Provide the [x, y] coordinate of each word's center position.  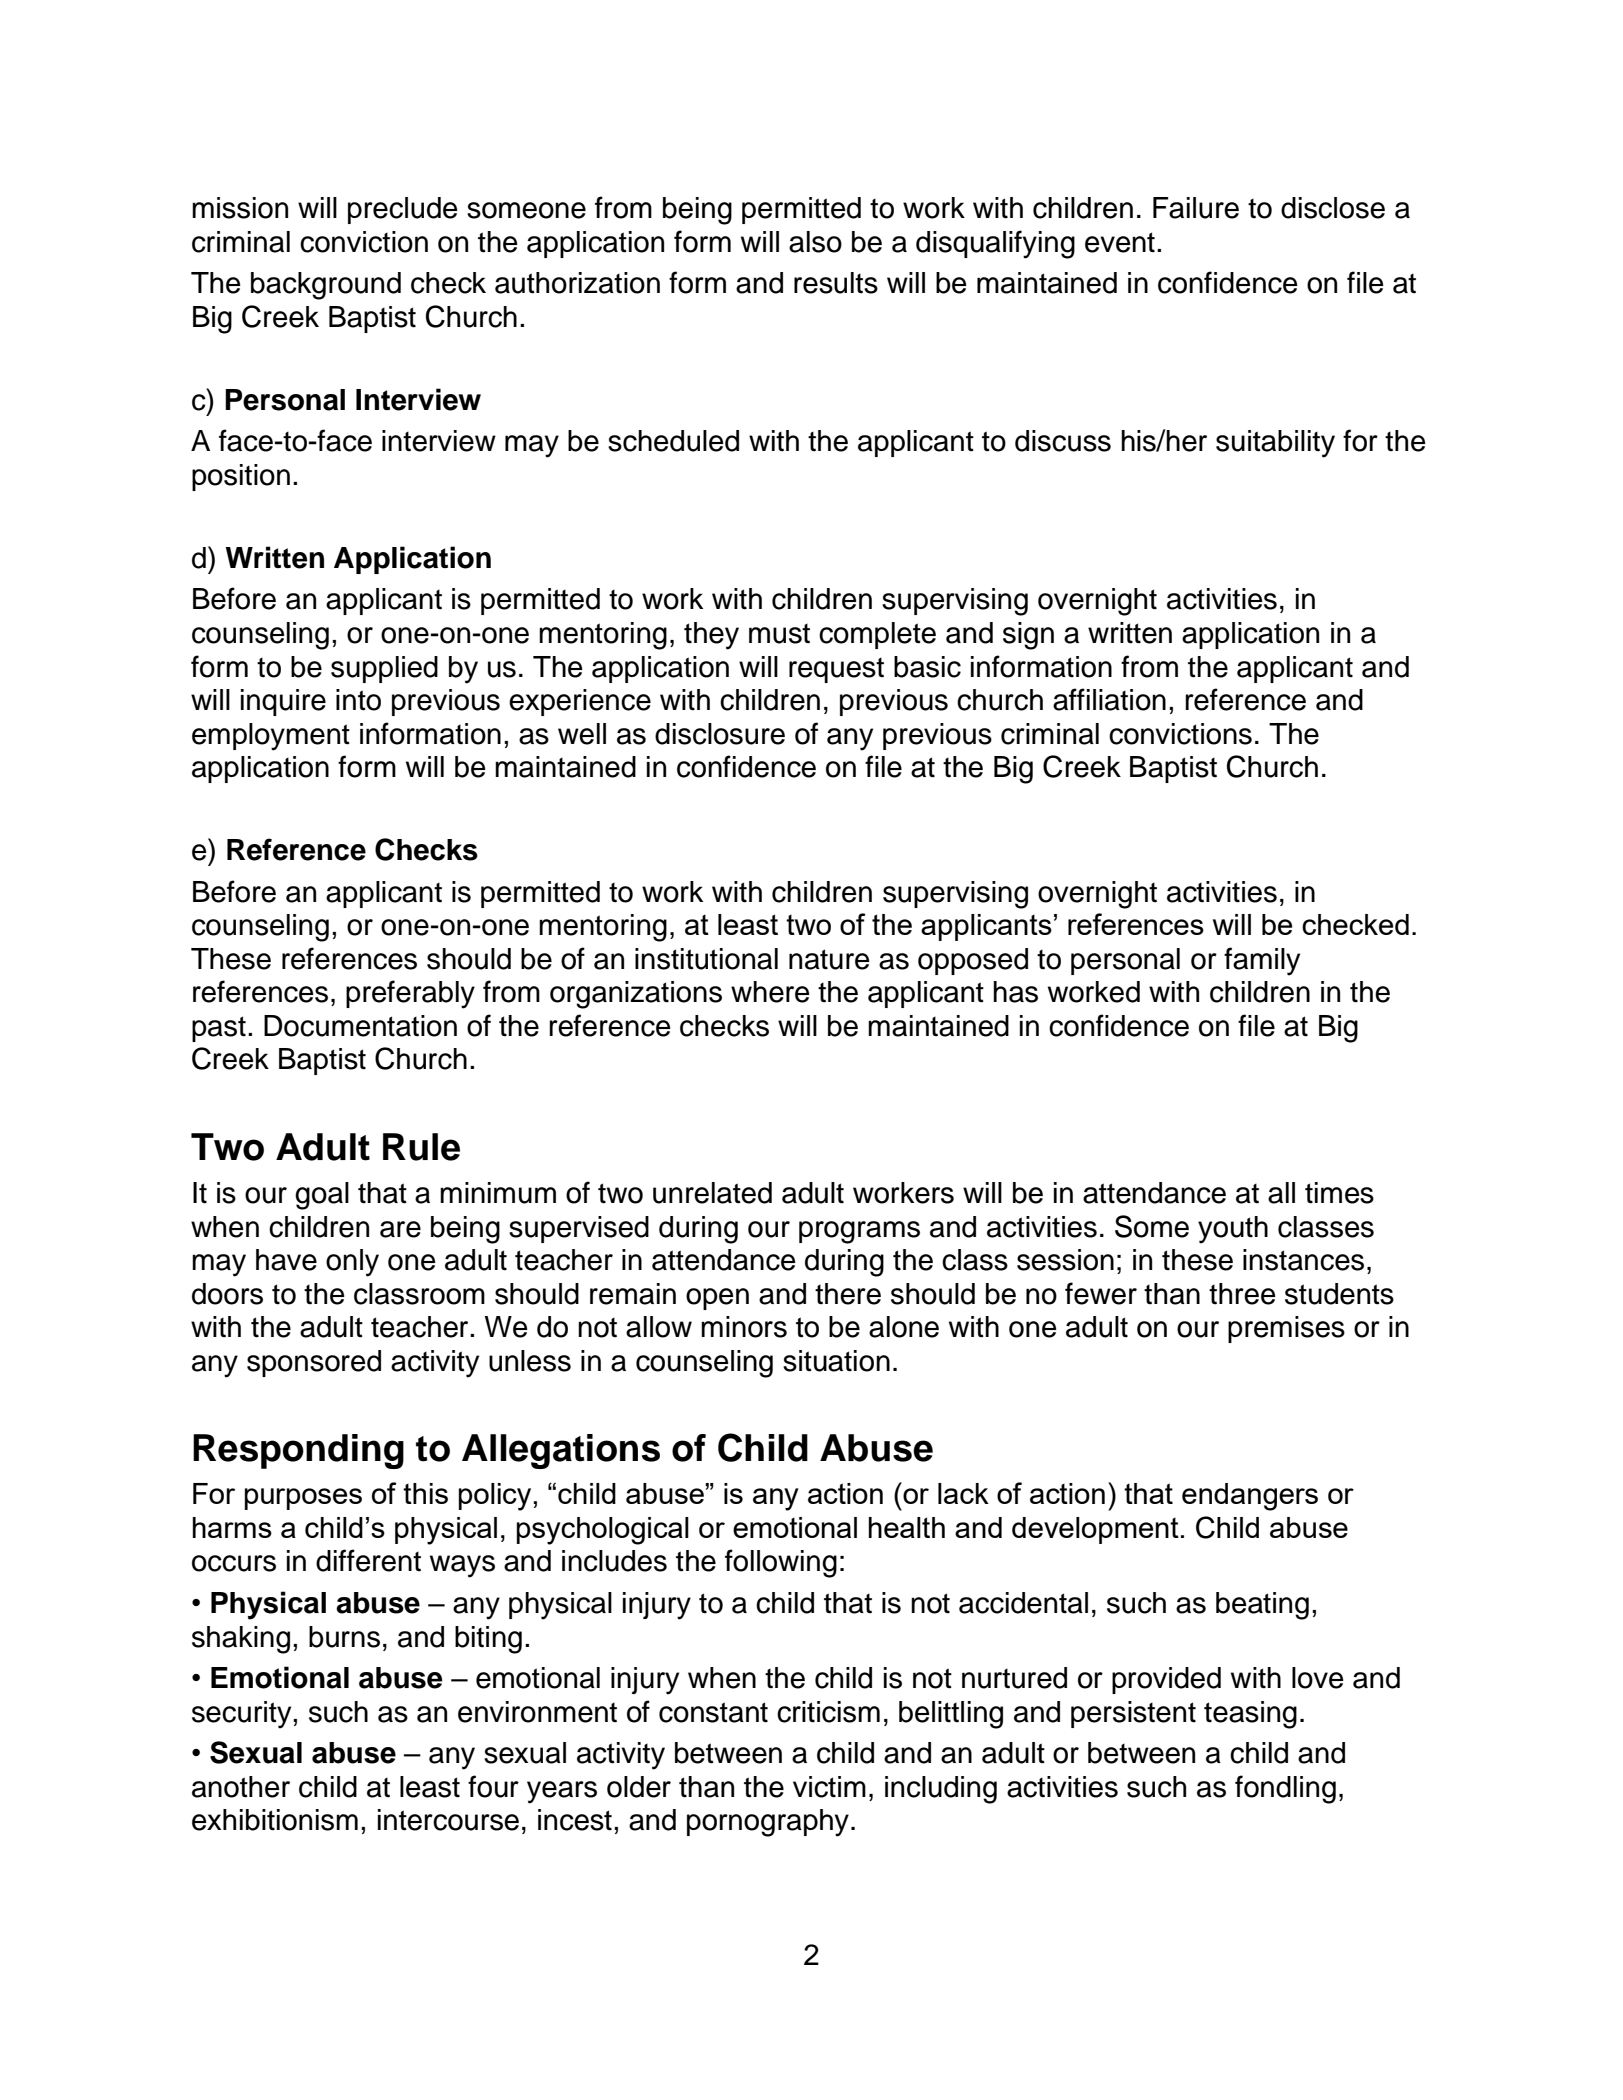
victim [829, 1787]
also [815, 242]
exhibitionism [275, 1820]
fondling [1285, 1789]
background [326, 286]
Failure [1196, 208]
